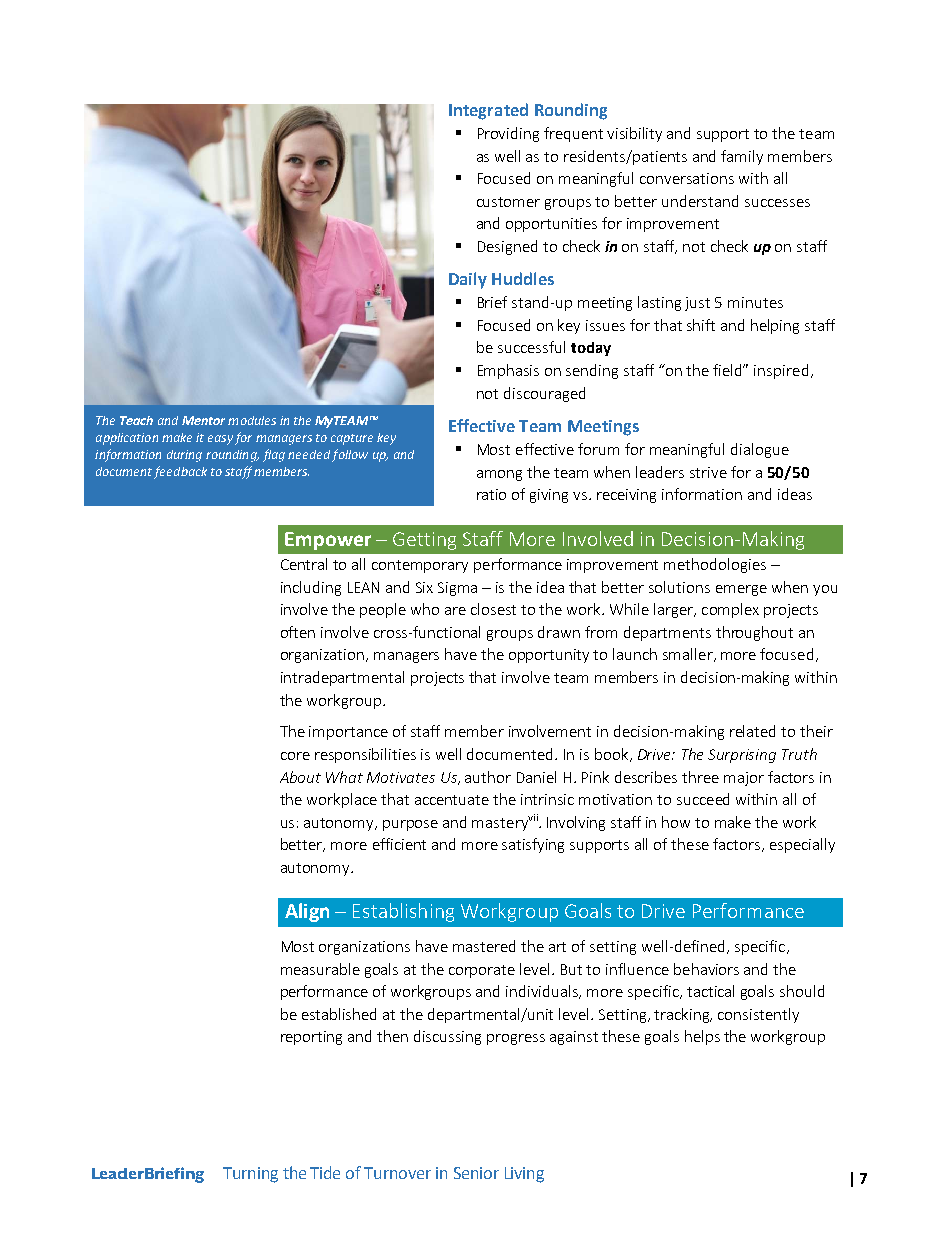 Image resolution: width=952 pixels, height=1233 pixels. What do you see at coordinates (744, 779) in the screenshot?
I see `major` at bounding box center [744, 779].
